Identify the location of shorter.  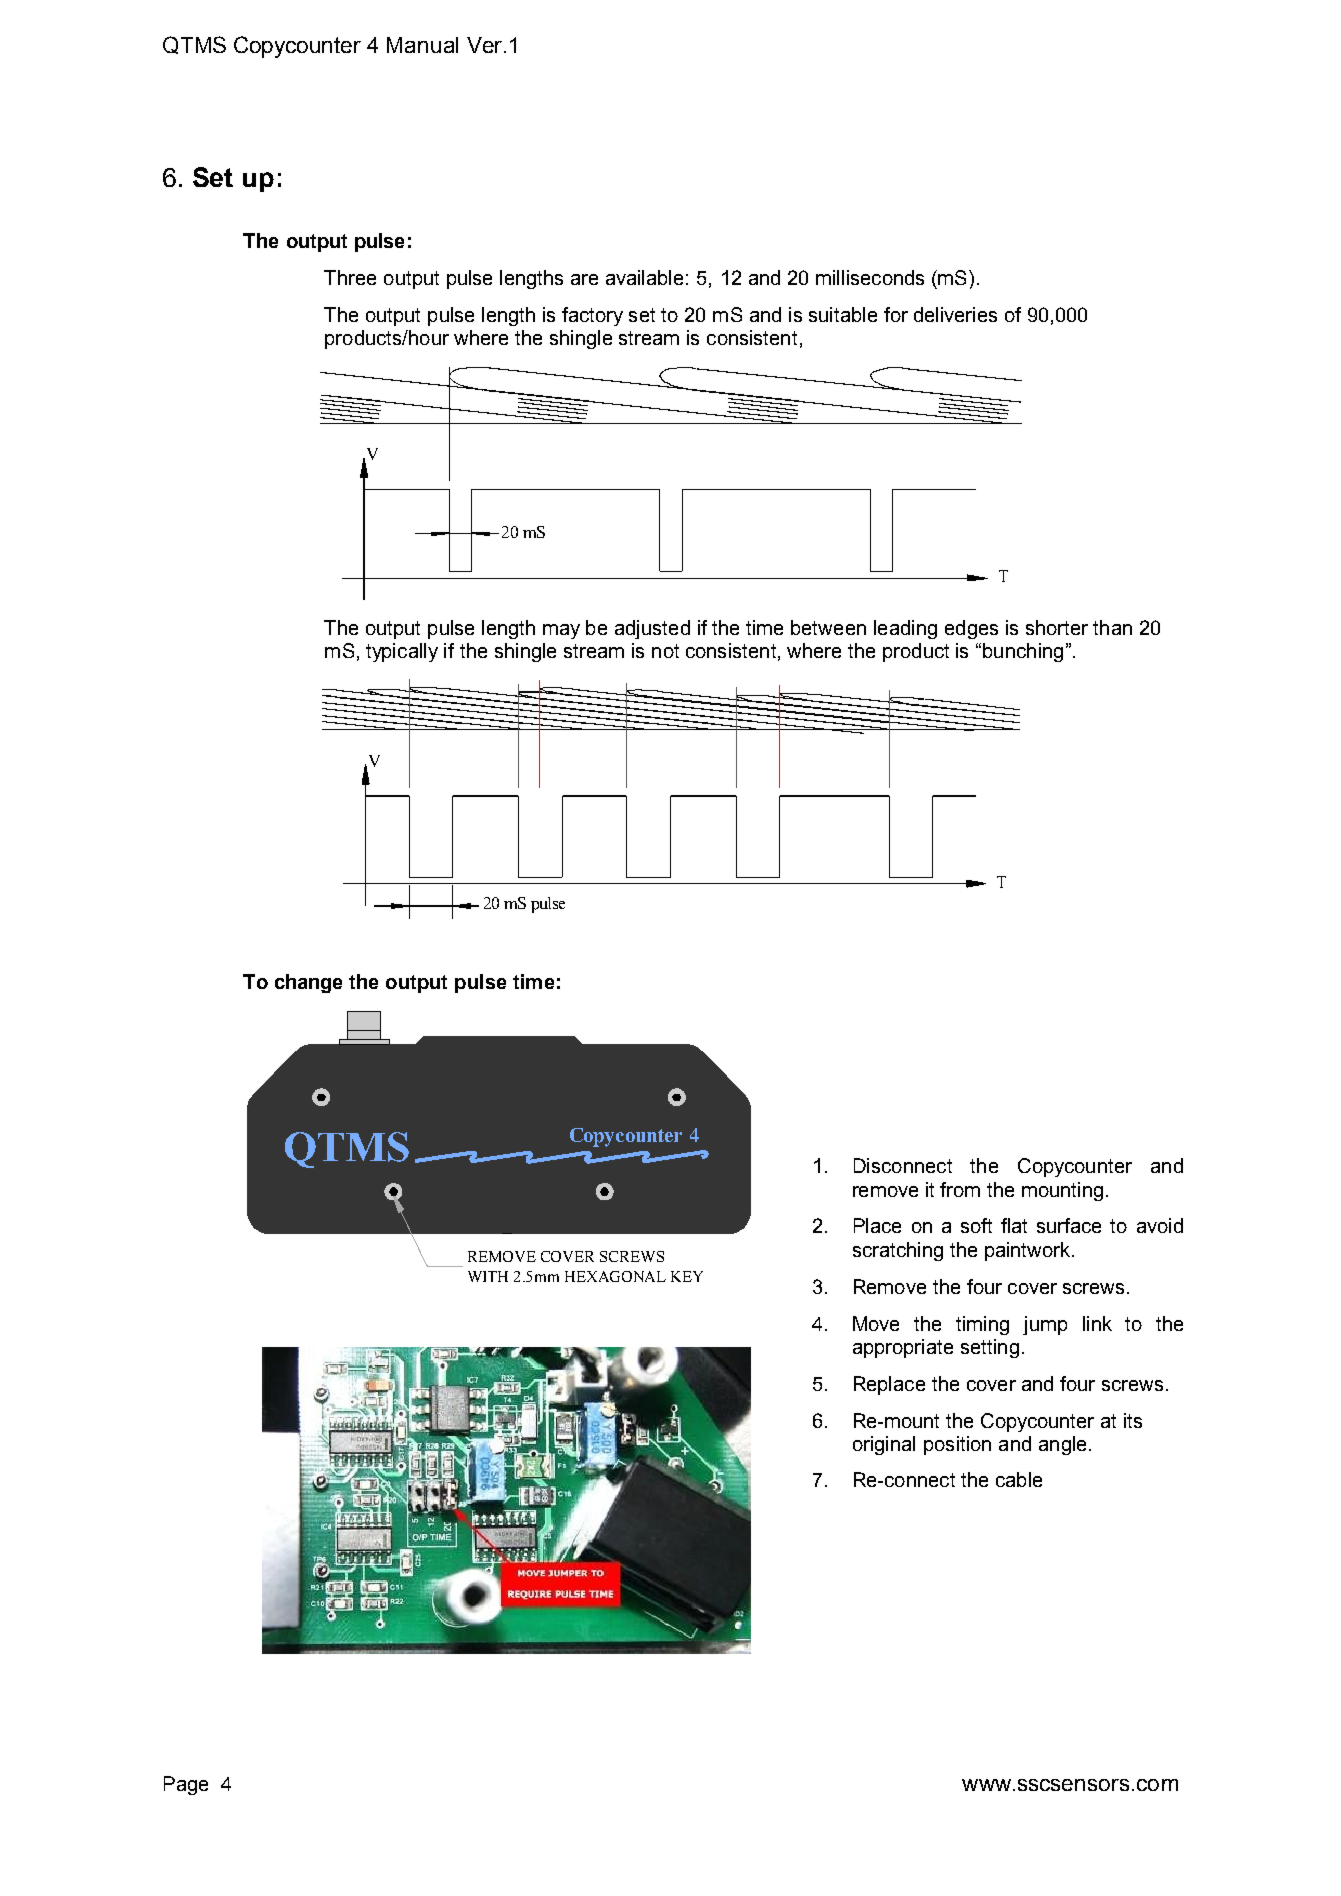
(1057, 627).
